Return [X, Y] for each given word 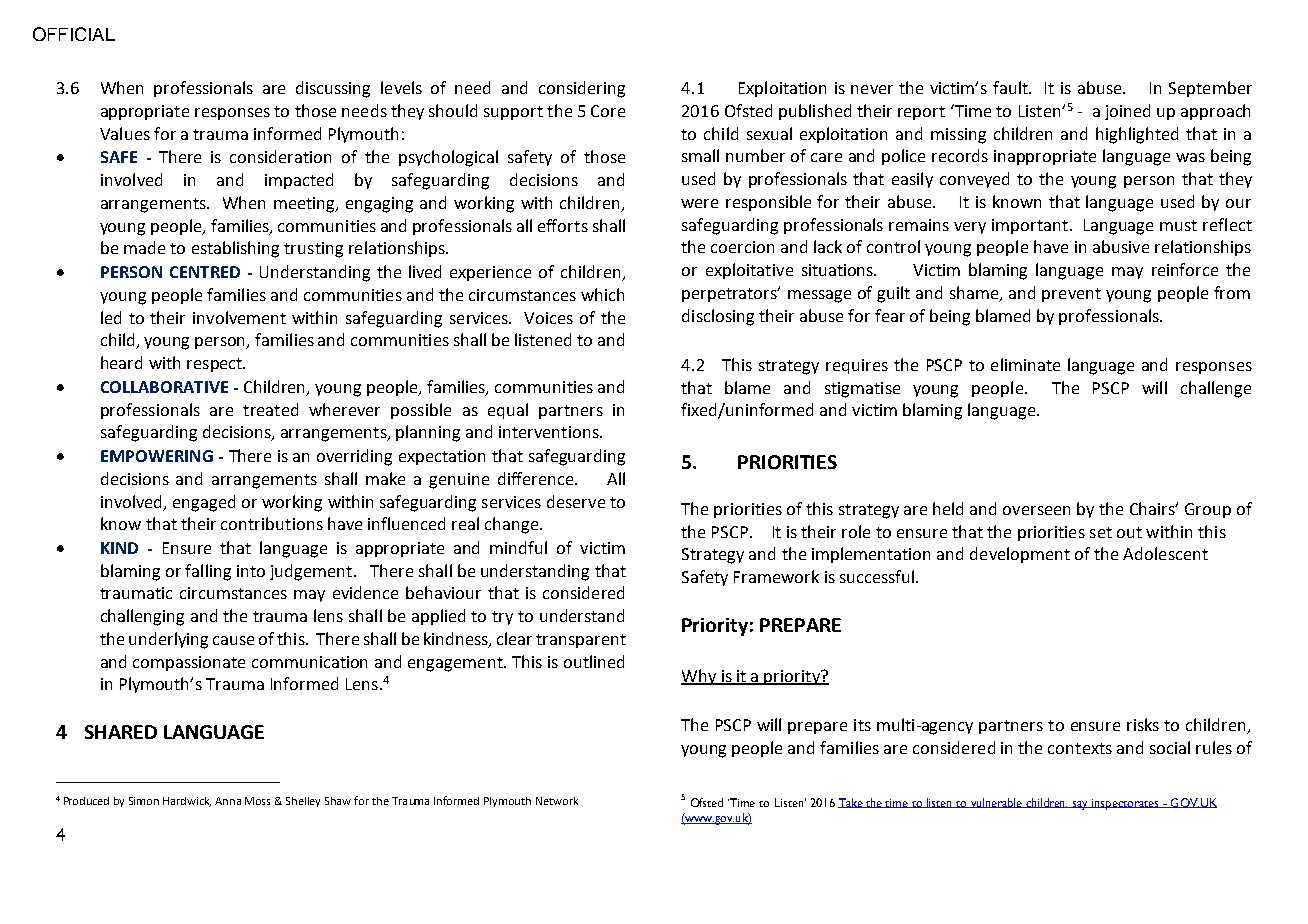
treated [270, 409]
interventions [550, 432]
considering [582, 89]
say [1081, 805]
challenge [1216, 389]
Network [557, 801]
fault [1011, 87]
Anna [228, 801]
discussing [333, 89]
